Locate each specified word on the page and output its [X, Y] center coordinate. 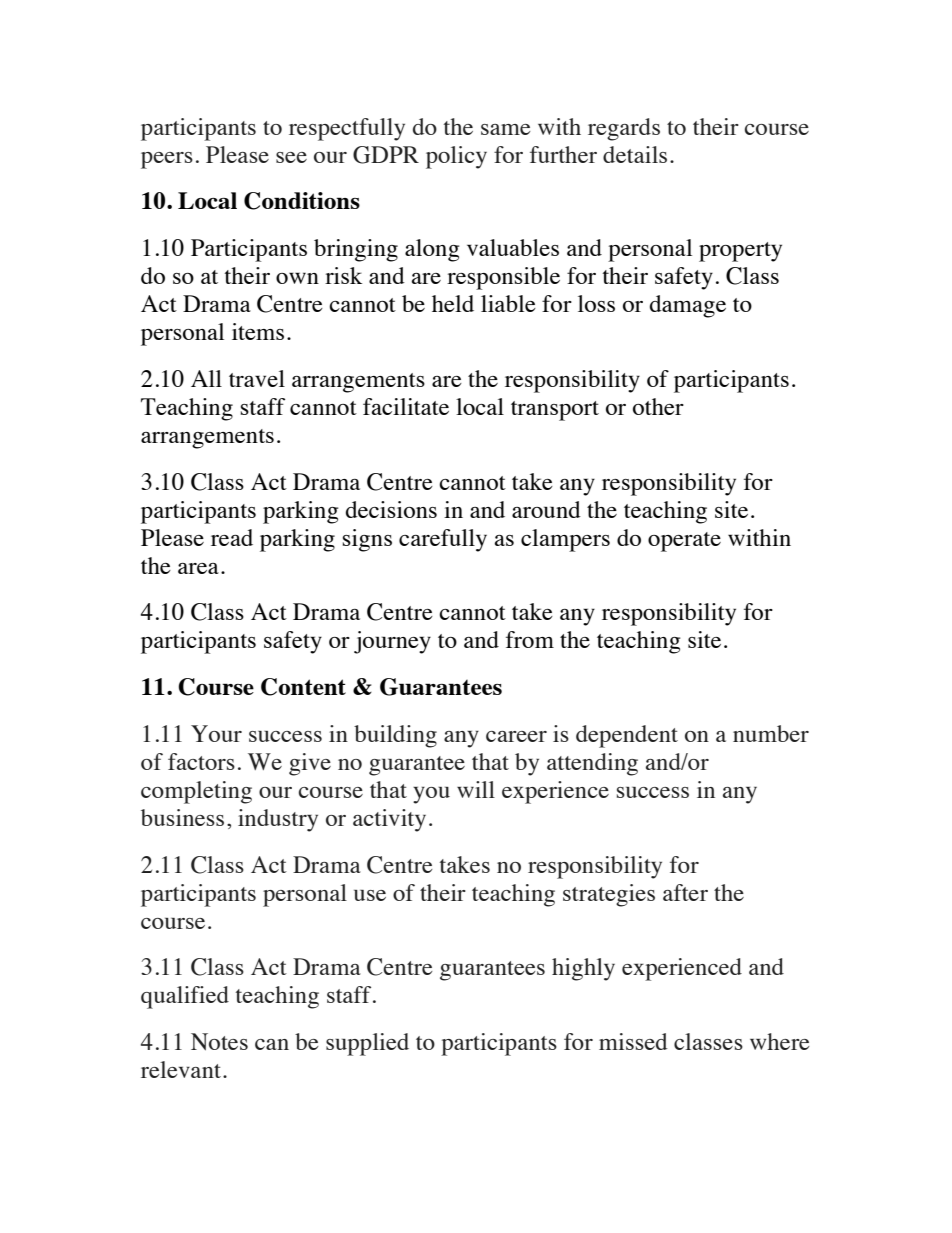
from [530, 639]
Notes [219, 1042]
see [291, 157]
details [635, 154]
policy [456, 157]
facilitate [406, 406]
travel [257, 378]
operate [684, 542]
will [476, 789]
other [658, 406]
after [685, 892]
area [198, 568]
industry [278, 820]
